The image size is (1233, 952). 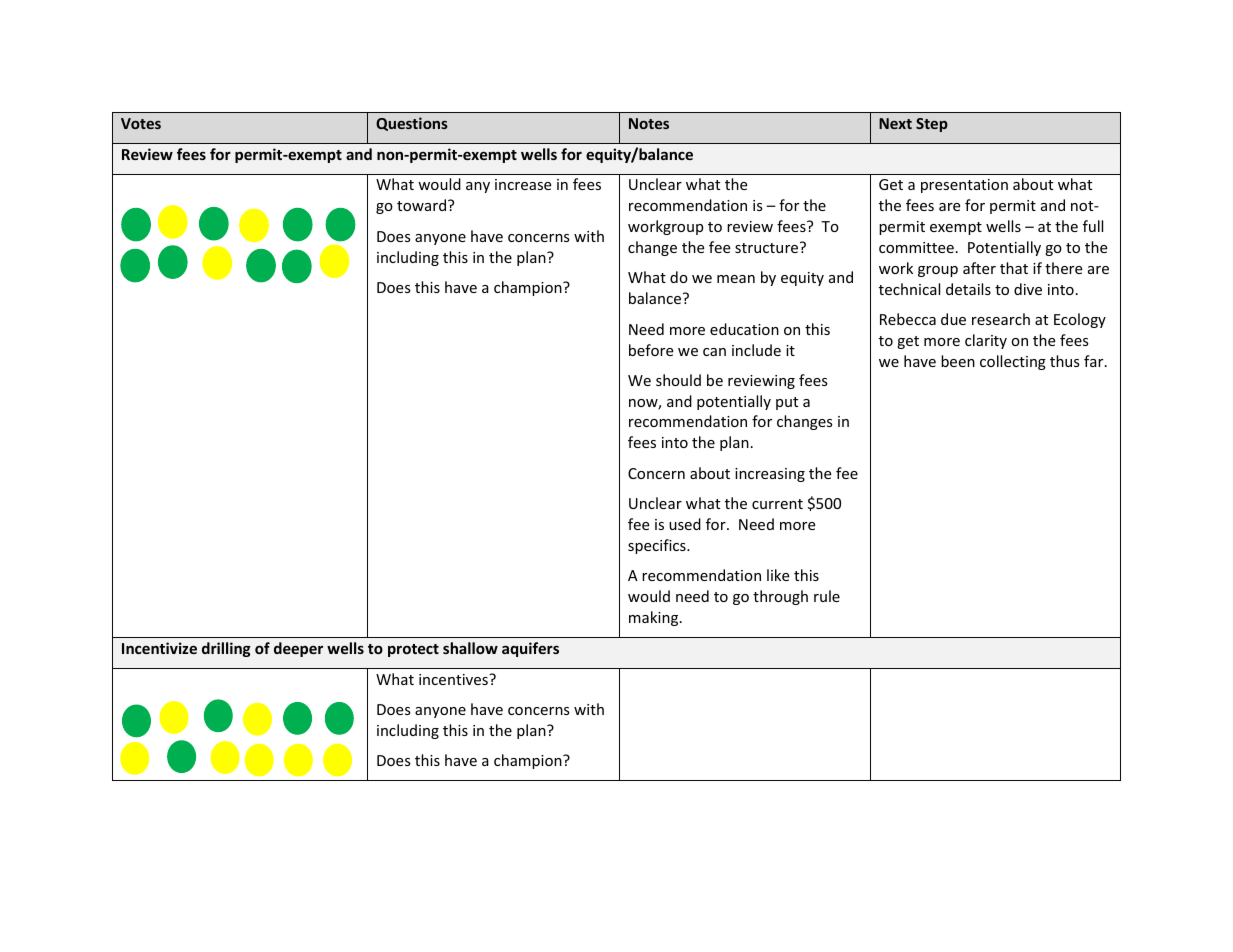 I want to click on used, so click(x=685, y=524).
